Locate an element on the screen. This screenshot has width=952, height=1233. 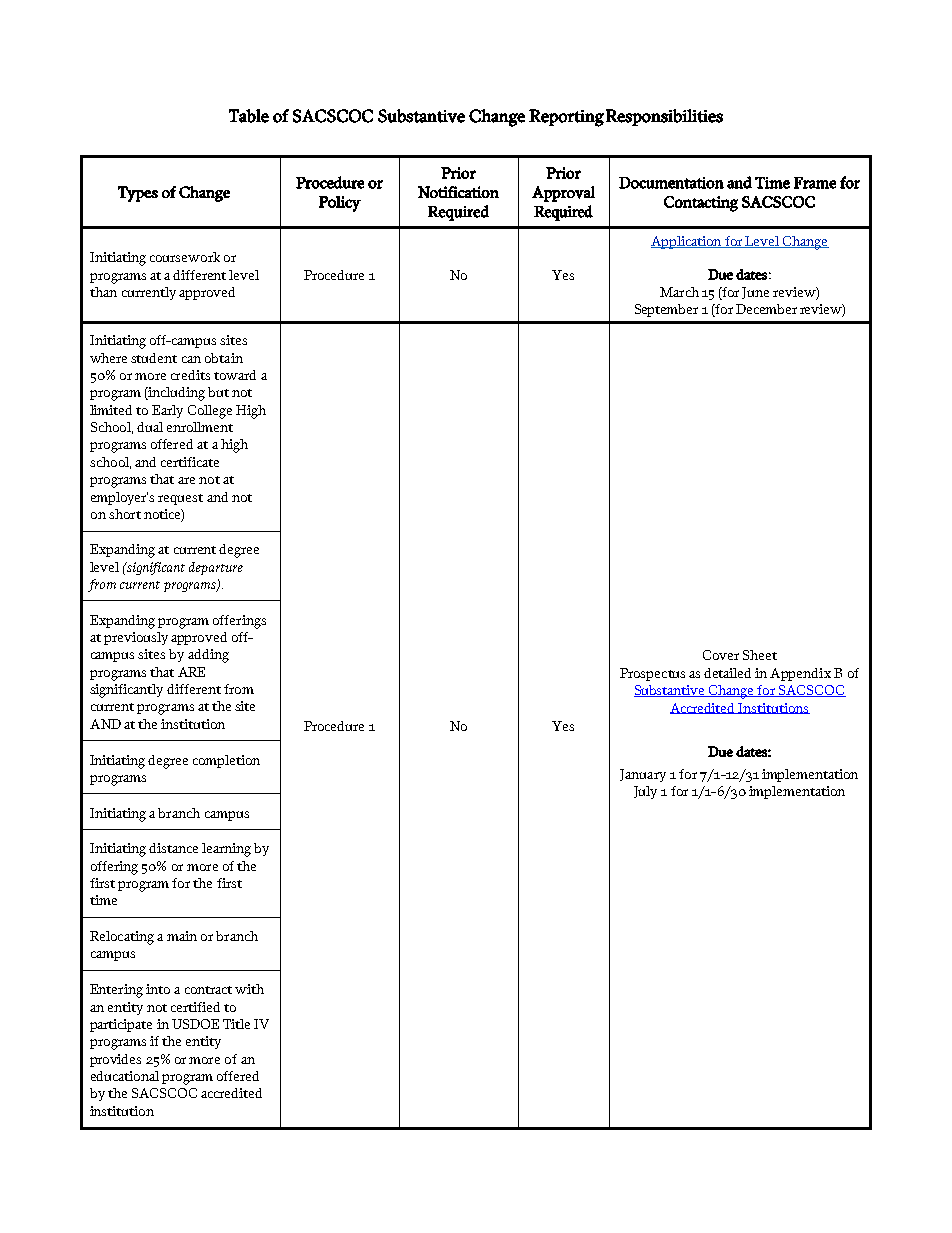
with is located at coordinates (249, 989).
